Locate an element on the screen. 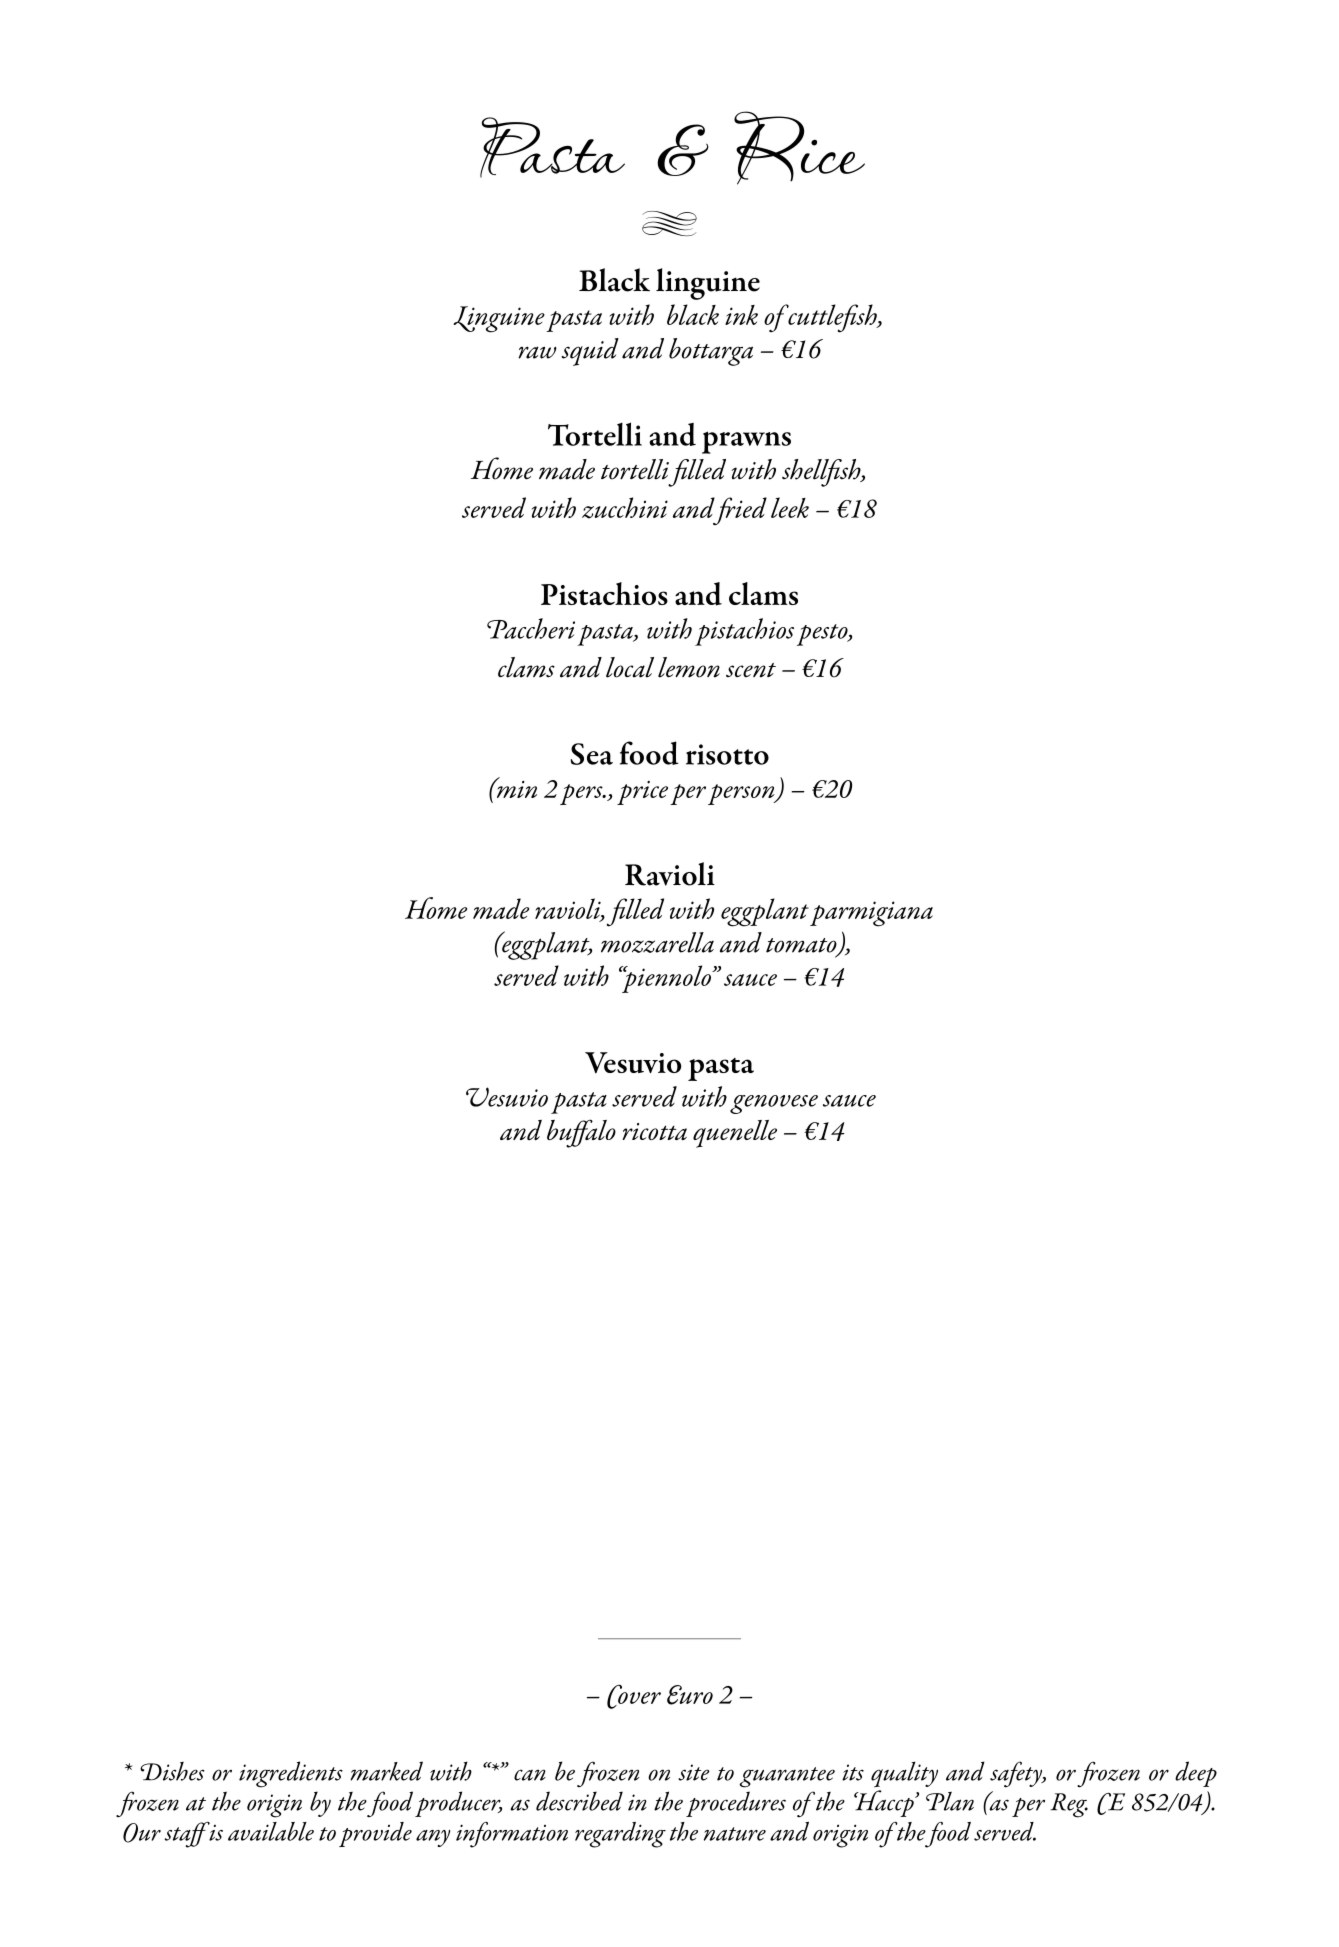  cuttlefish is located at coordinates (832, 318).
